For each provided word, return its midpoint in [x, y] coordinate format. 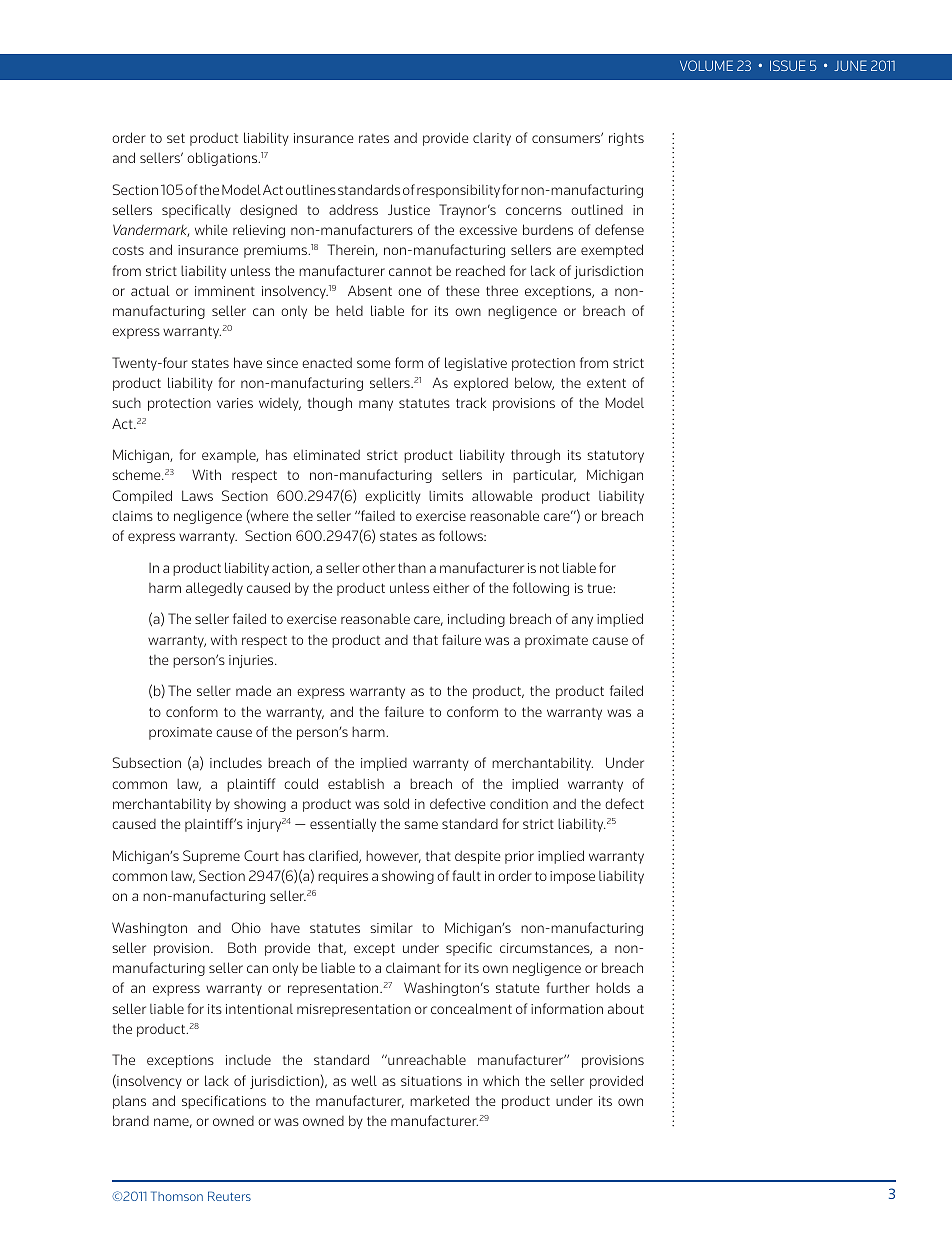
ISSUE [788, 65]
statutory [615, 456]
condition [519, 803]
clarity [492, 139]
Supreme [211, 857]
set [176, 138]
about [626, 1008]
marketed [439, 1100]
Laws [197, 495]
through [535, 456]
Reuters [229, 1196]
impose [572, 877]
